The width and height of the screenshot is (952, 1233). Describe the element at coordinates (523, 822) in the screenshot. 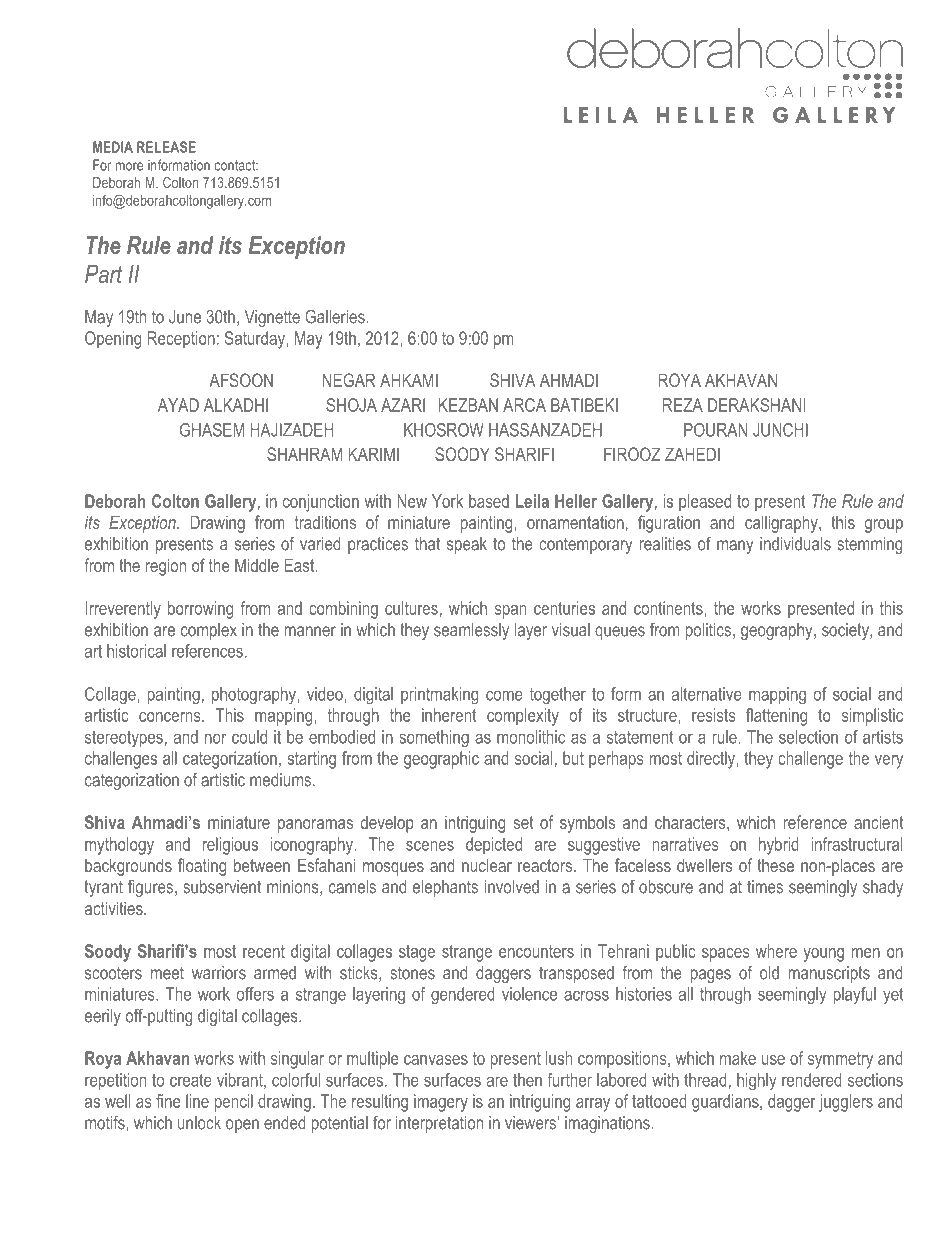

I see `set` at that location.
